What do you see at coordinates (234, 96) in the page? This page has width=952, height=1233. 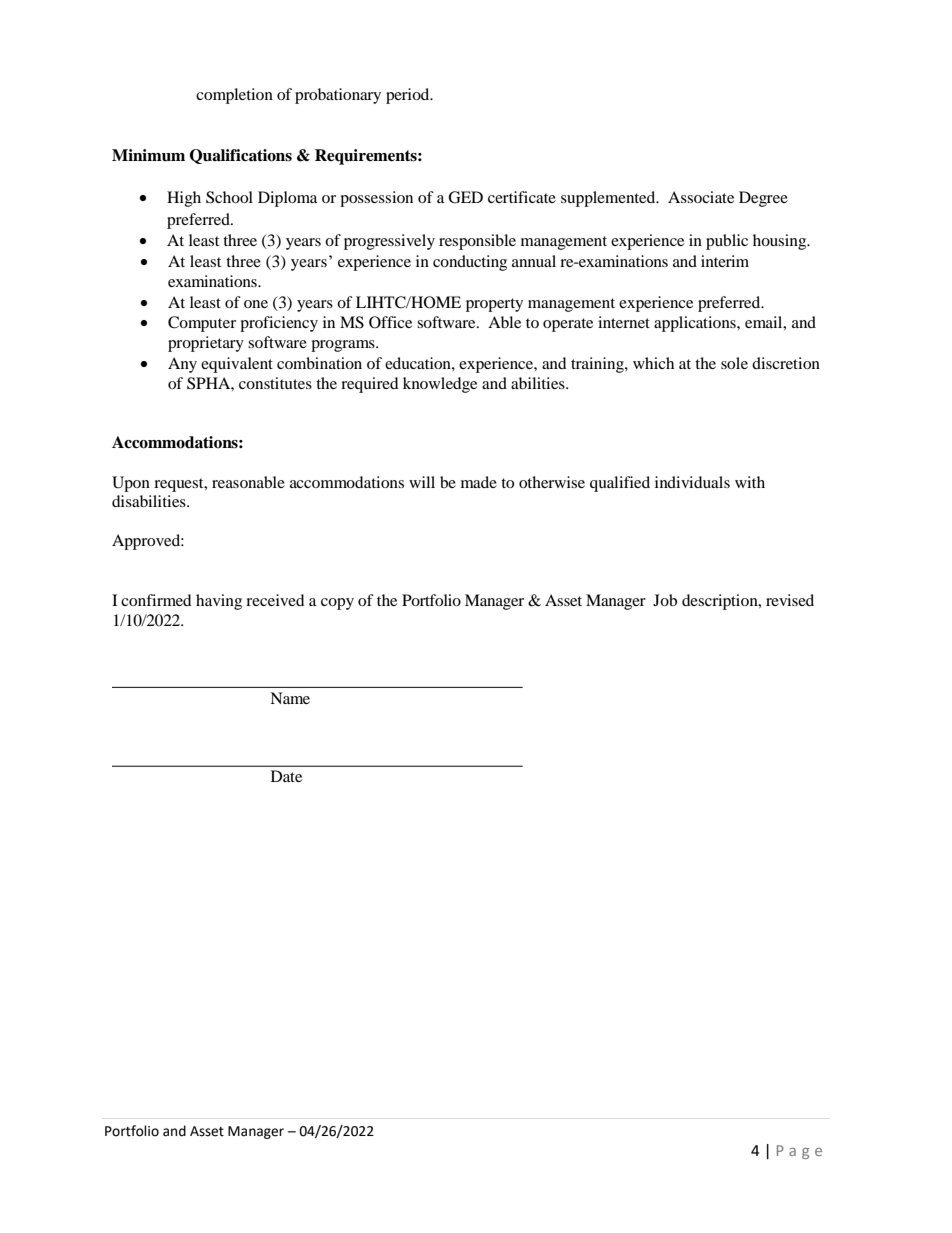 I see `completion` at bounding box center [234, 96].
